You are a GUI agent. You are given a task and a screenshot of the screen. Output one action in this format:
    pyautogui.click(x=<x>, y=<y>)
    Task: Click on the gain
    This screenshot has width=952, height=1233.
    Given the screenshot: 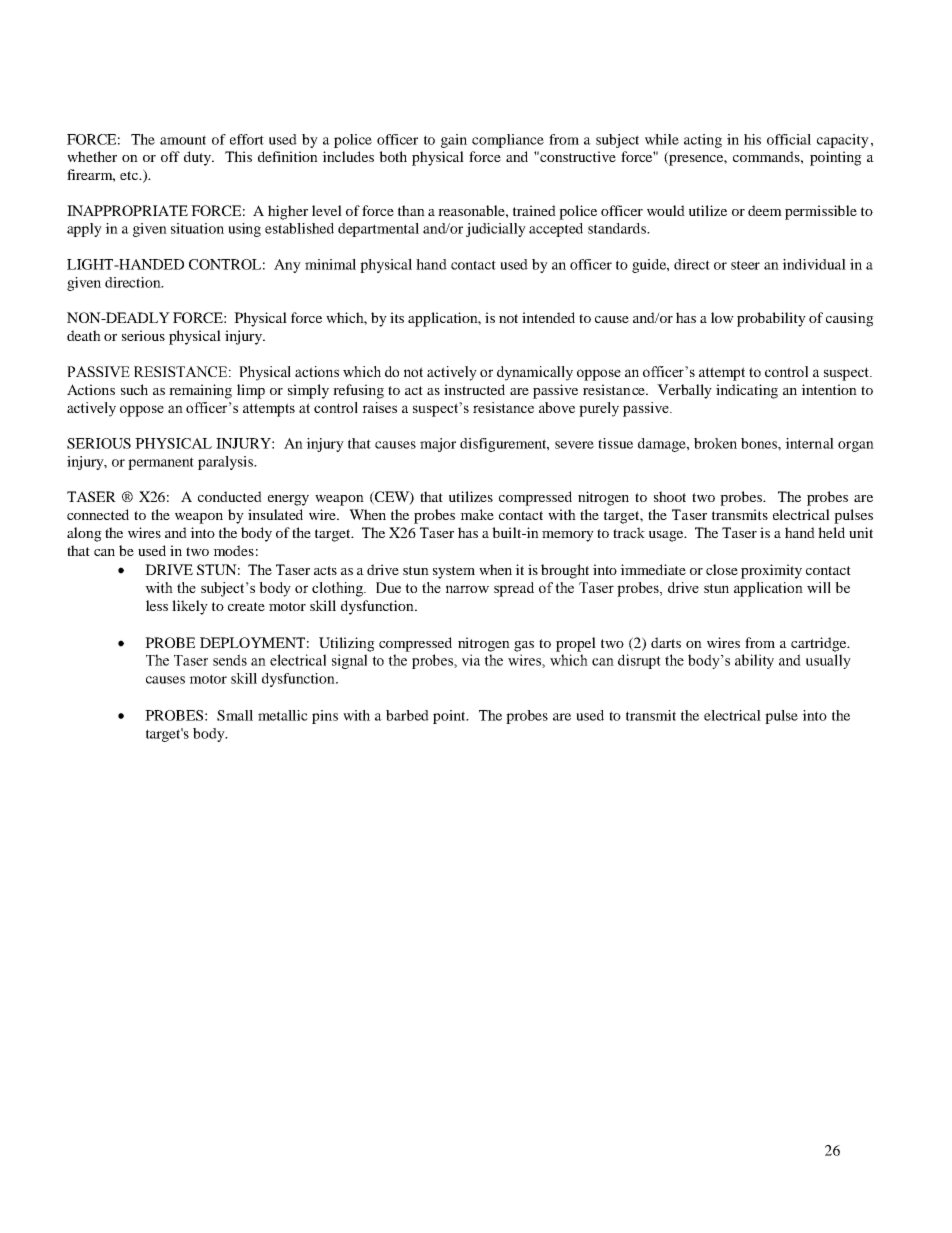 What is the action you would take?
    pyautogui.click(x=454, y=141)
